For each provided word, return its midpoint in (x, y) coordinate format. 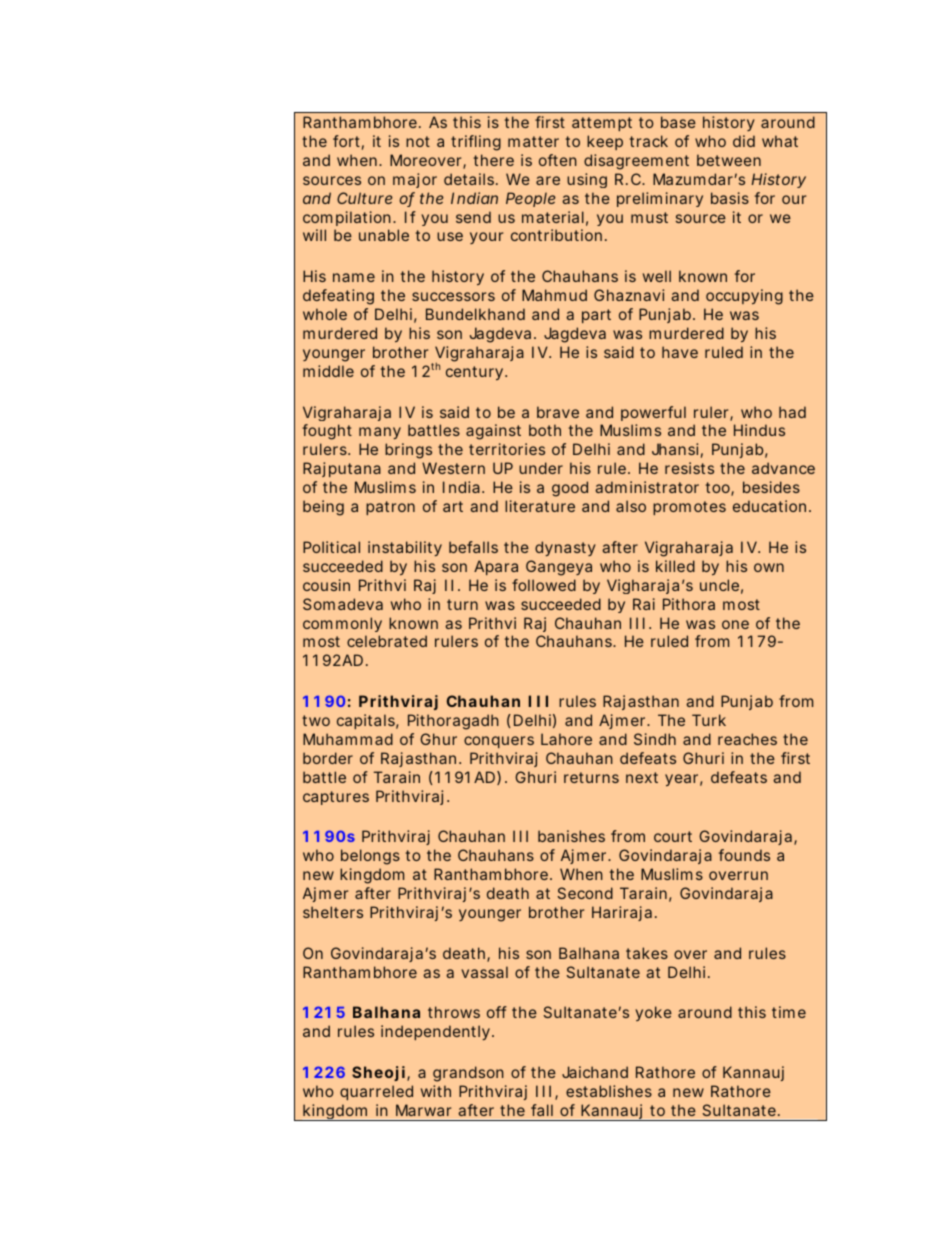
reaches (747, 739)
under (541, 468)
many (380, 433)
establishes (609, 1091)
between (729, 160)
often (558, 160)
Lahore (566, 739)
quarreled (376, 1092)
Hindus (759, 430)
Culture (365, 198)
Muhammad (348, 739)
